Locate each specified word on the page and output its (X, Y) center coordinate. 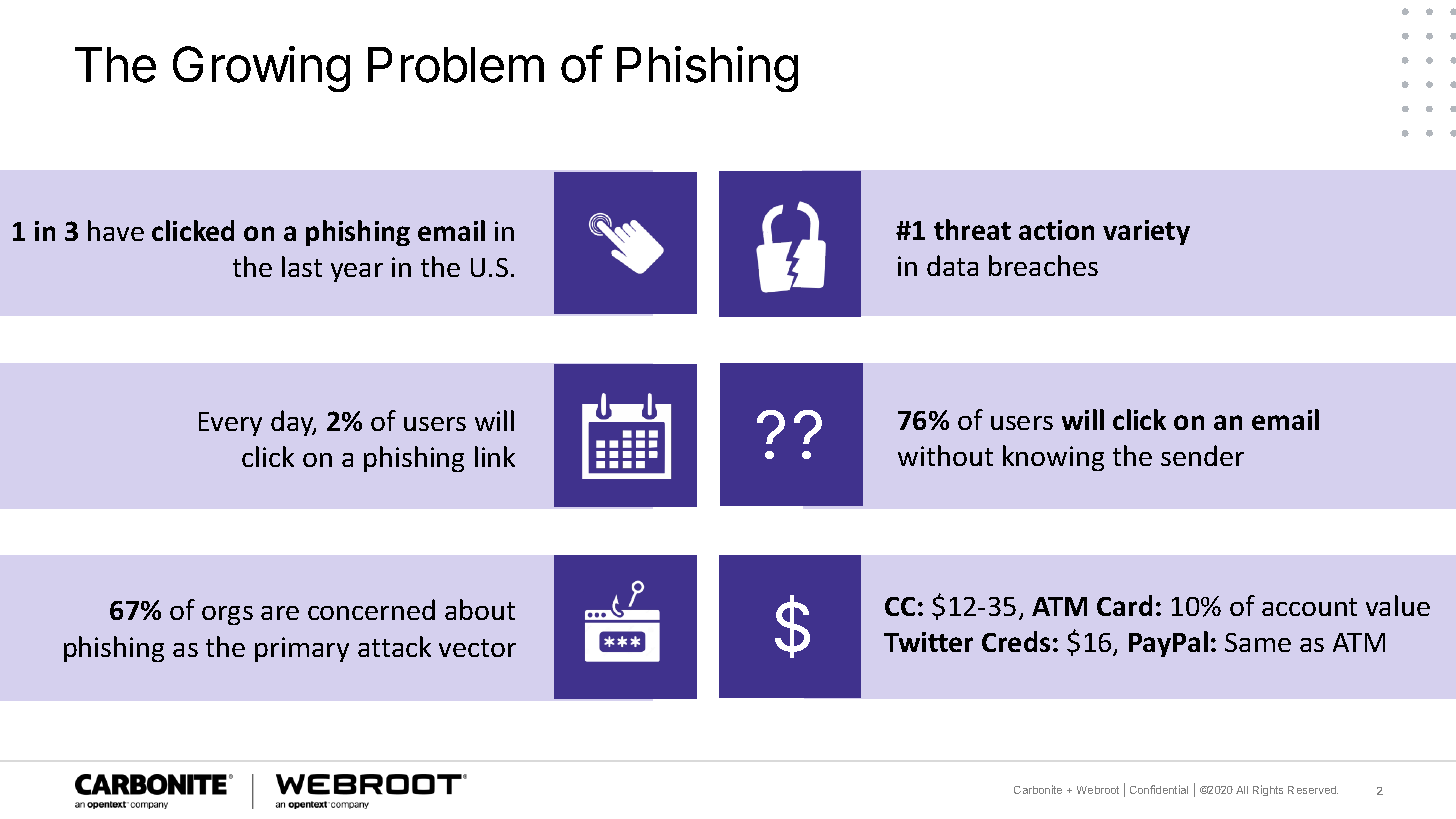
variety (1146, 232)
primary (302, 649)
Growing (261, 69)
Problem (456, 65)
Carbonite (1038, 789)
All (1242, 790)
